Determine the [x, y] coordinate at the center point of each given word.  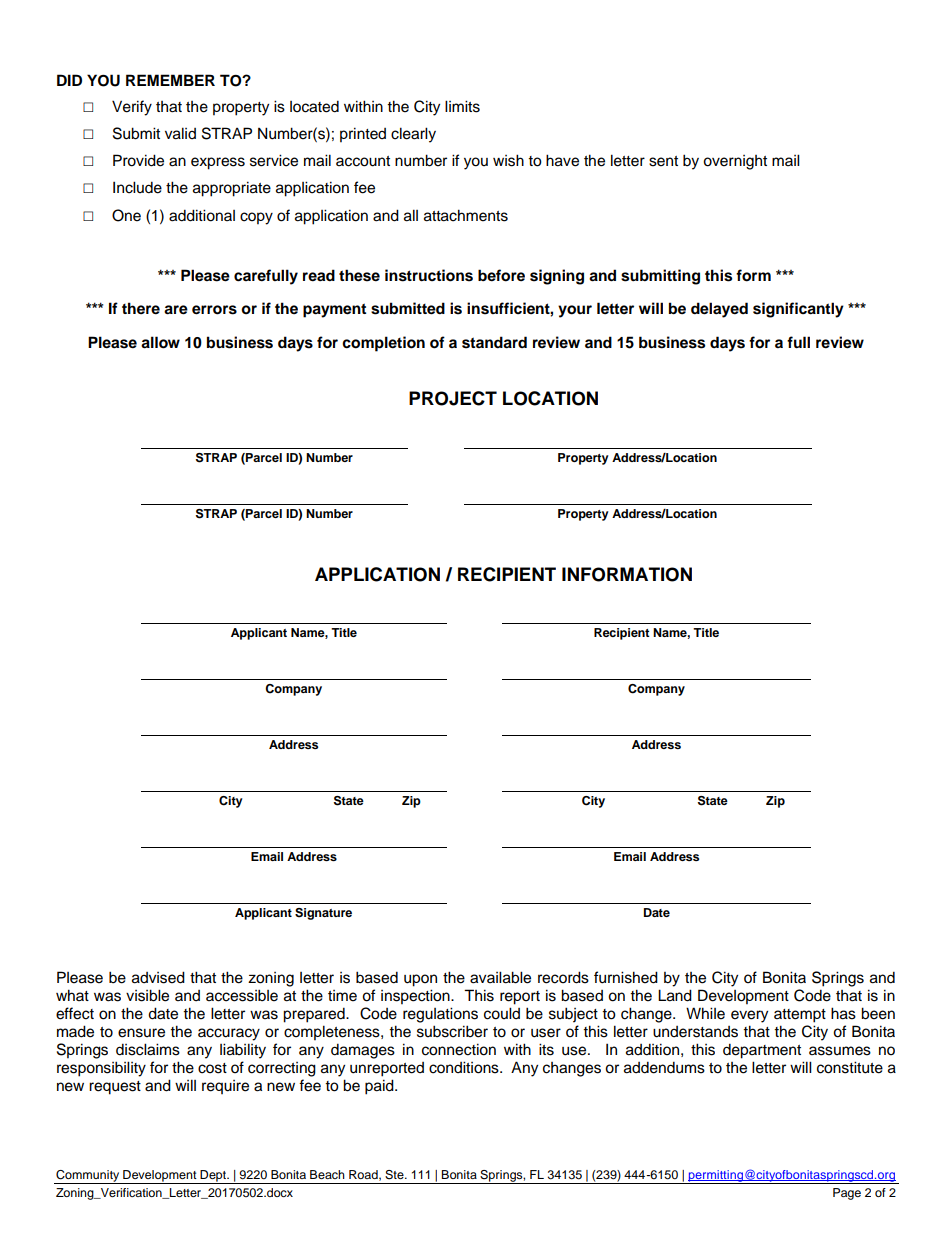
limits [462, 106]
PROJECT [453, 398]
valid [180, 133]
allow [160, 342]
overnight [735, 162]
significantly [798, 310]
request [115, 1088]
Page [847, 1194]
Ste [395, 1175]
